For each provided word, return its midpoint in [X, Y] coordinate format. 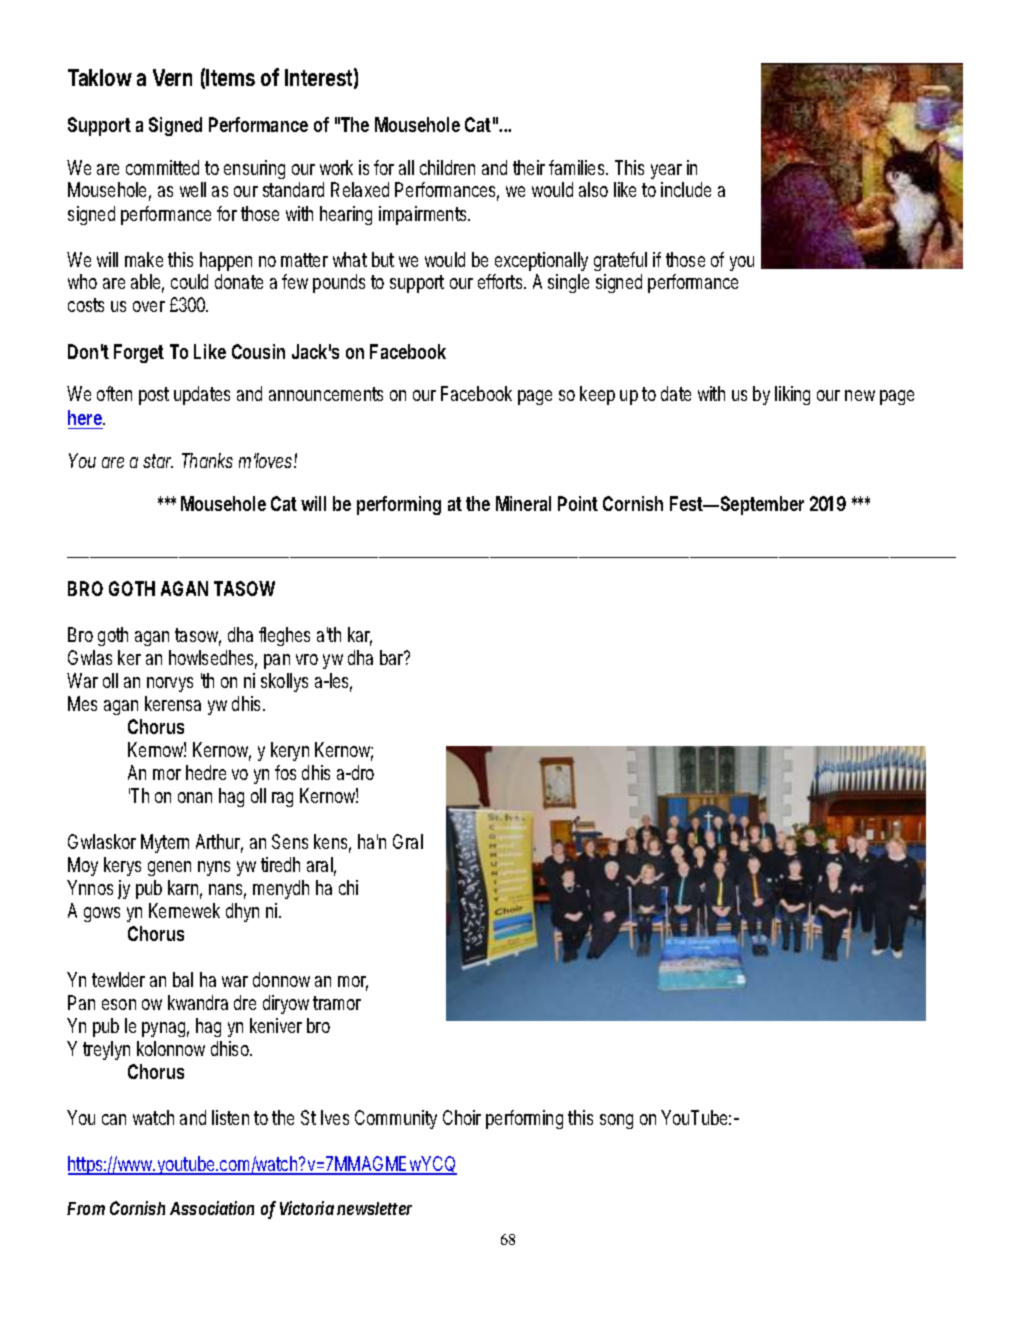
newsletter [374, 1208]
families [578, 167]
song [616, 1121]
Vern [172, 77]
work [336, 167]
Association [212, 1208]
